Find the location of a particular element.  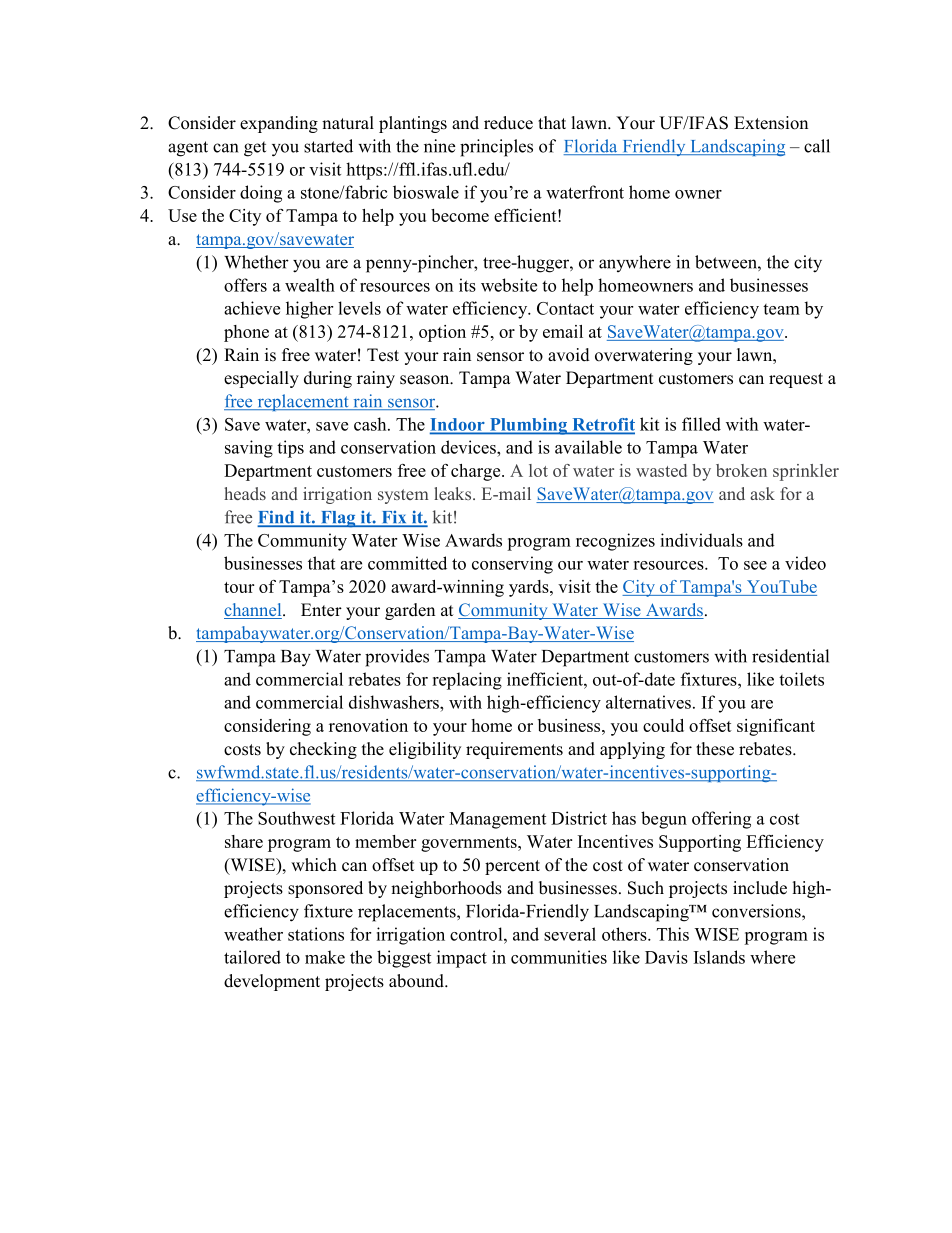

principles is located at coordinates (496, 148).
